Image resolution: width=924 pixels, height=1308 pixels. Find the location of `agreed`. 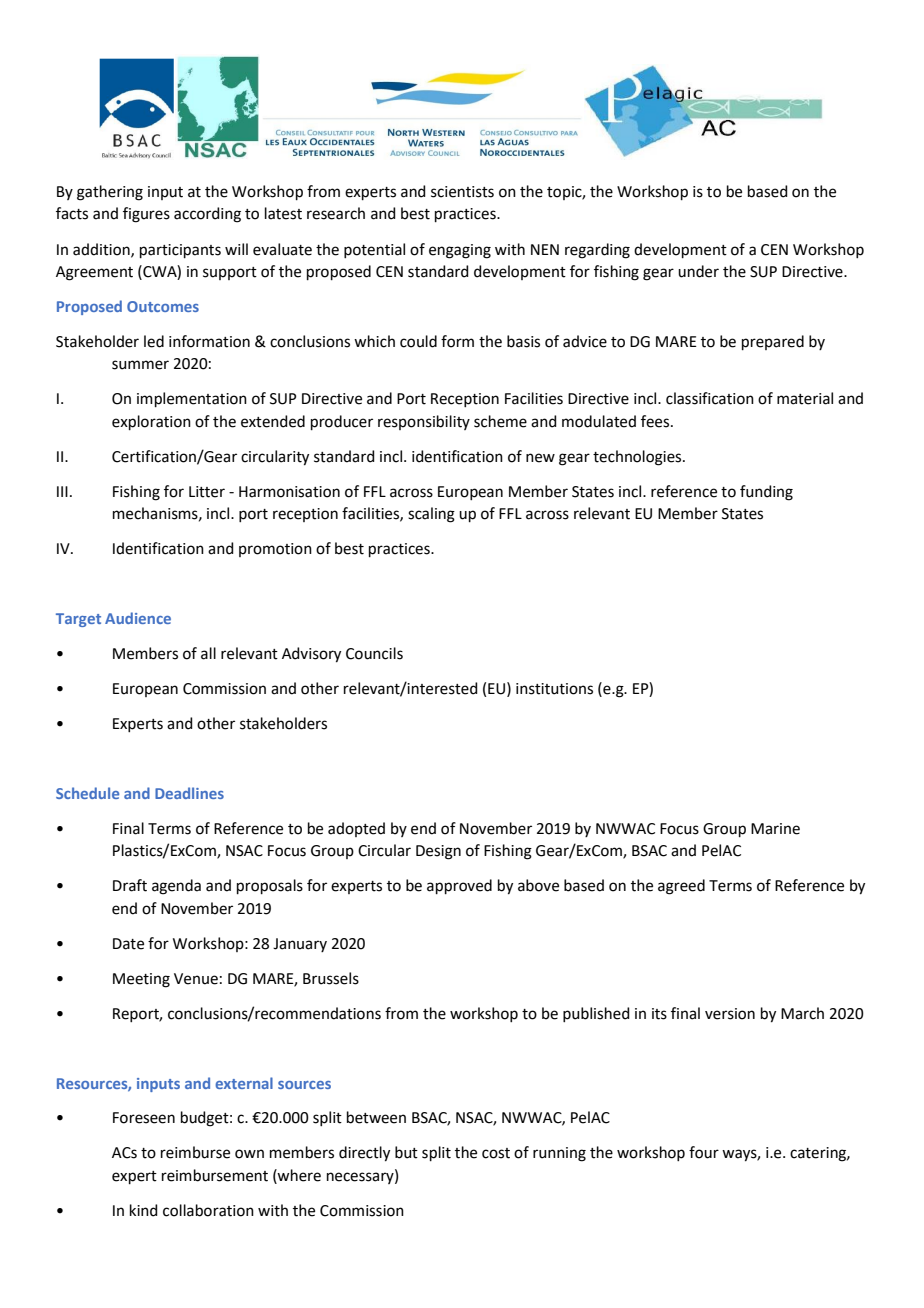

agreed is located at coordinates (681, 887).
